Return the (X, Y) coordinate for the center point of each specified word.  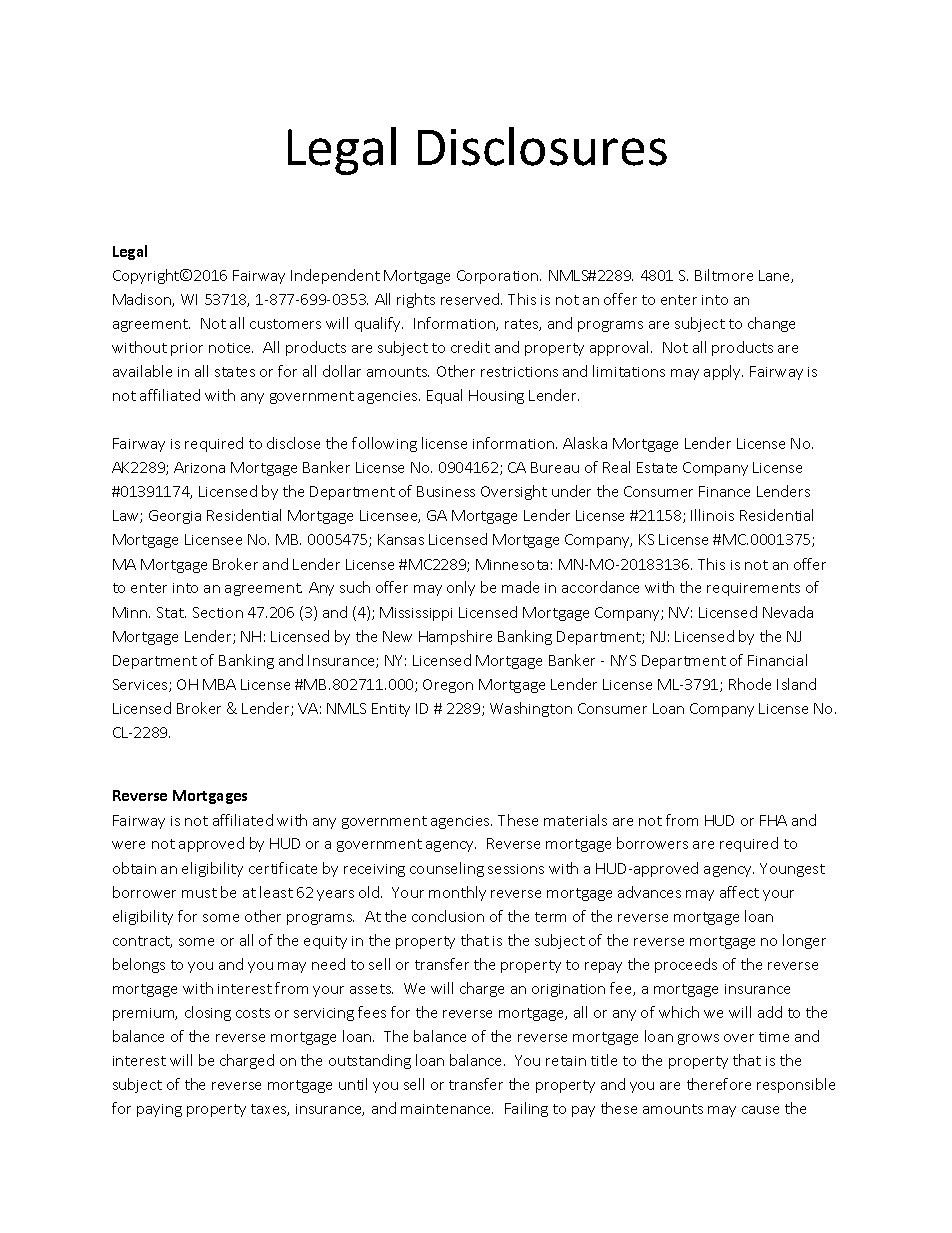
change (771, 324)
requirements (753, 589)
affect (739, 892)
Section (218, 612)
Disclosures (542, 146)
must (199, 893)
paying (159, 1110)
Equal (444, 396)
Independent (335, 276)
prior (187, 349)
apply (723, 372)
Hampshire (455, 637)
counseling (447, 869)
